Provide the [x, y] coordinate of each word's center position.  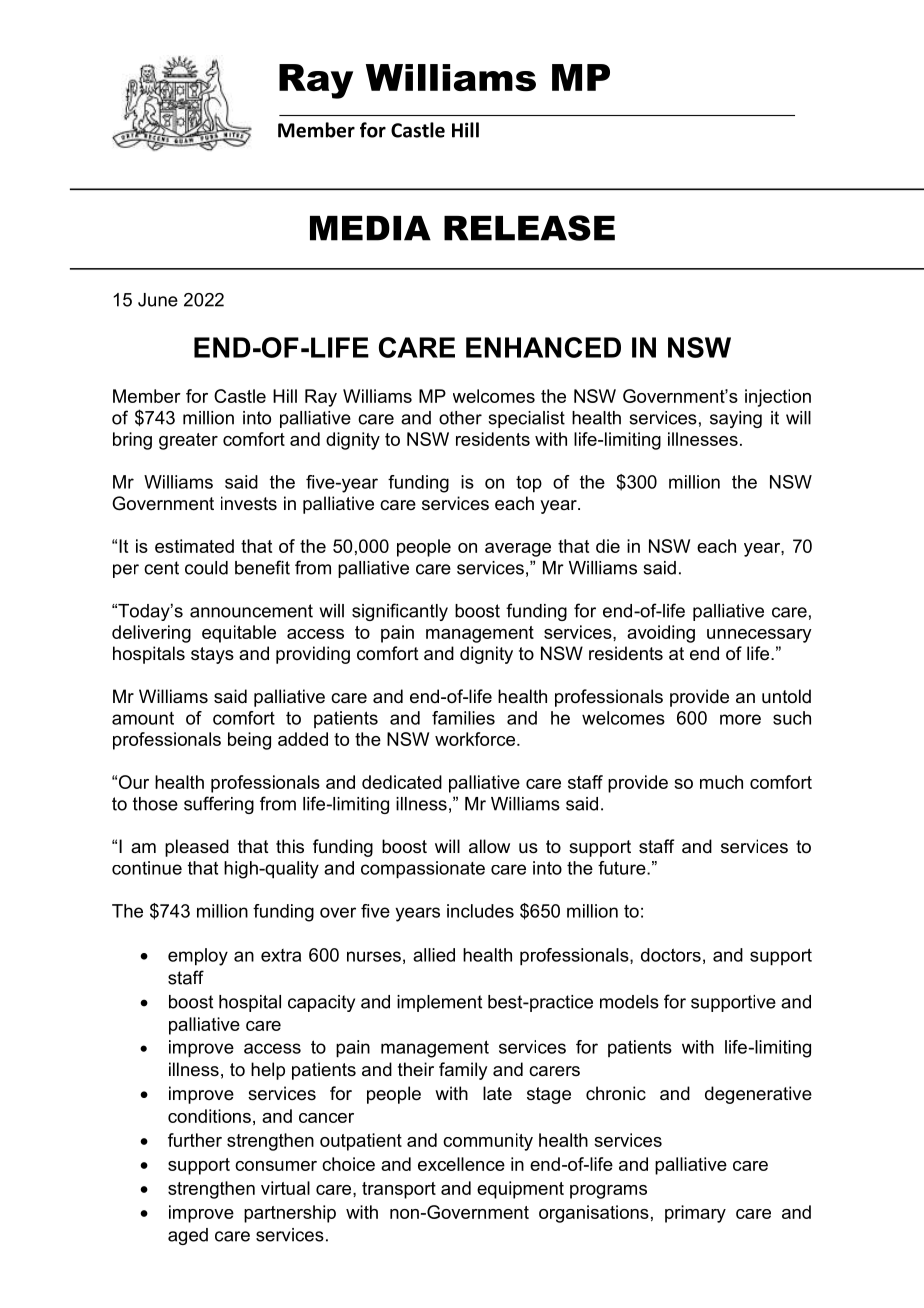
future [623, 868]
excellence [461, 1164]
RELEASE [529, 228]
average [518, 550]
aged [188, 1236]
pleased [197, 848]
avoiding [661, 634]
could [206, 568]
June [158, 300]
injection [778, 398]
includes [480, 911]
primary [695, 1214]
